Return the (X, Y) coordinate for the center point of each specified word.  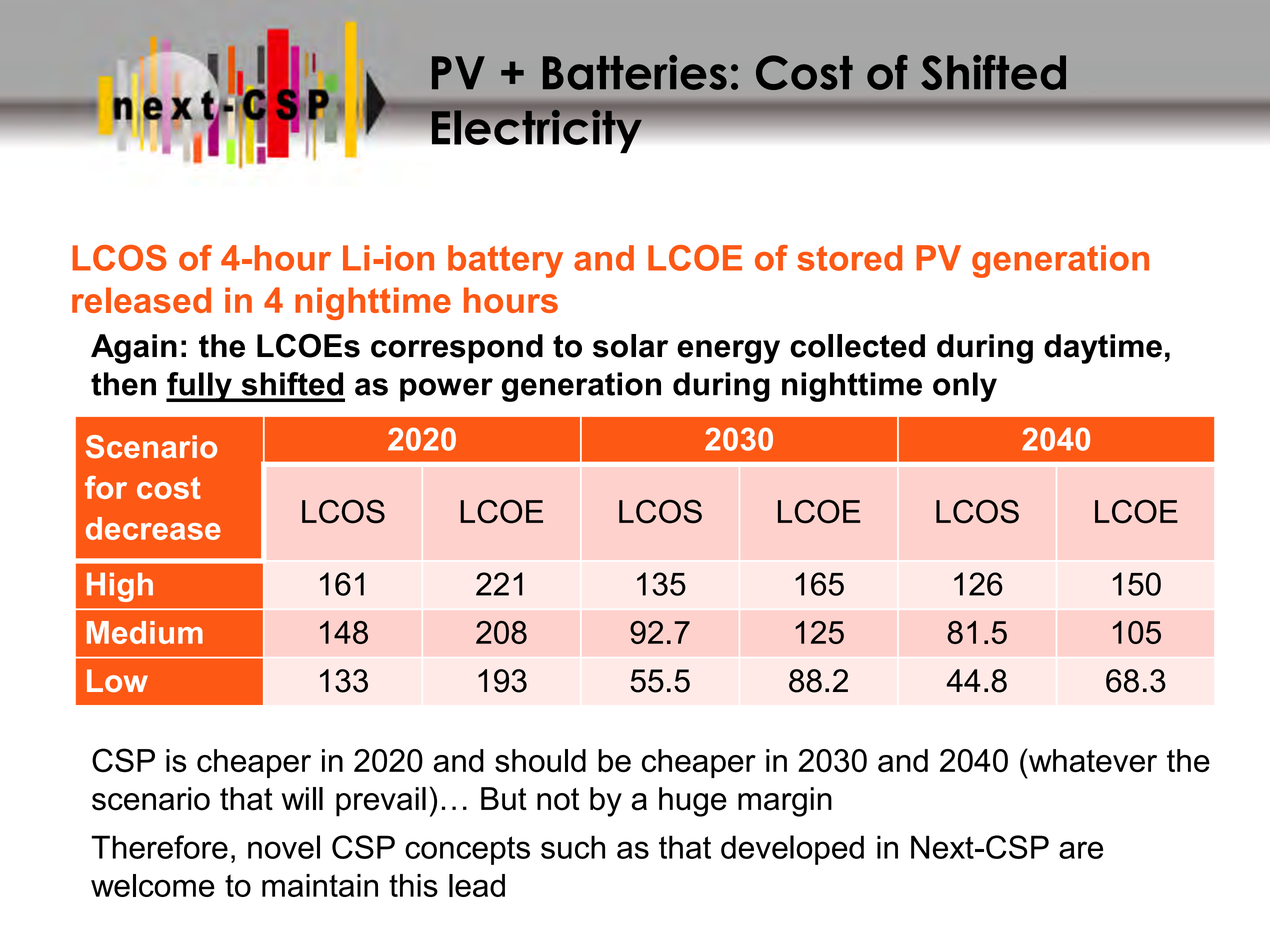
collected (857, 346)
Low (117, 681)
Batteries (635, 72)
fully (200, 387)
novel (284, 847)
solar (630, 346)
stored (849, 258)
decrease (153, 528)
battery (505, 261)
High (120, 587)
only (965, 387)
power (446, 390)
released (141, 300)
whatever (1091, 760)
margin (785, 802)
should (540, 761)
